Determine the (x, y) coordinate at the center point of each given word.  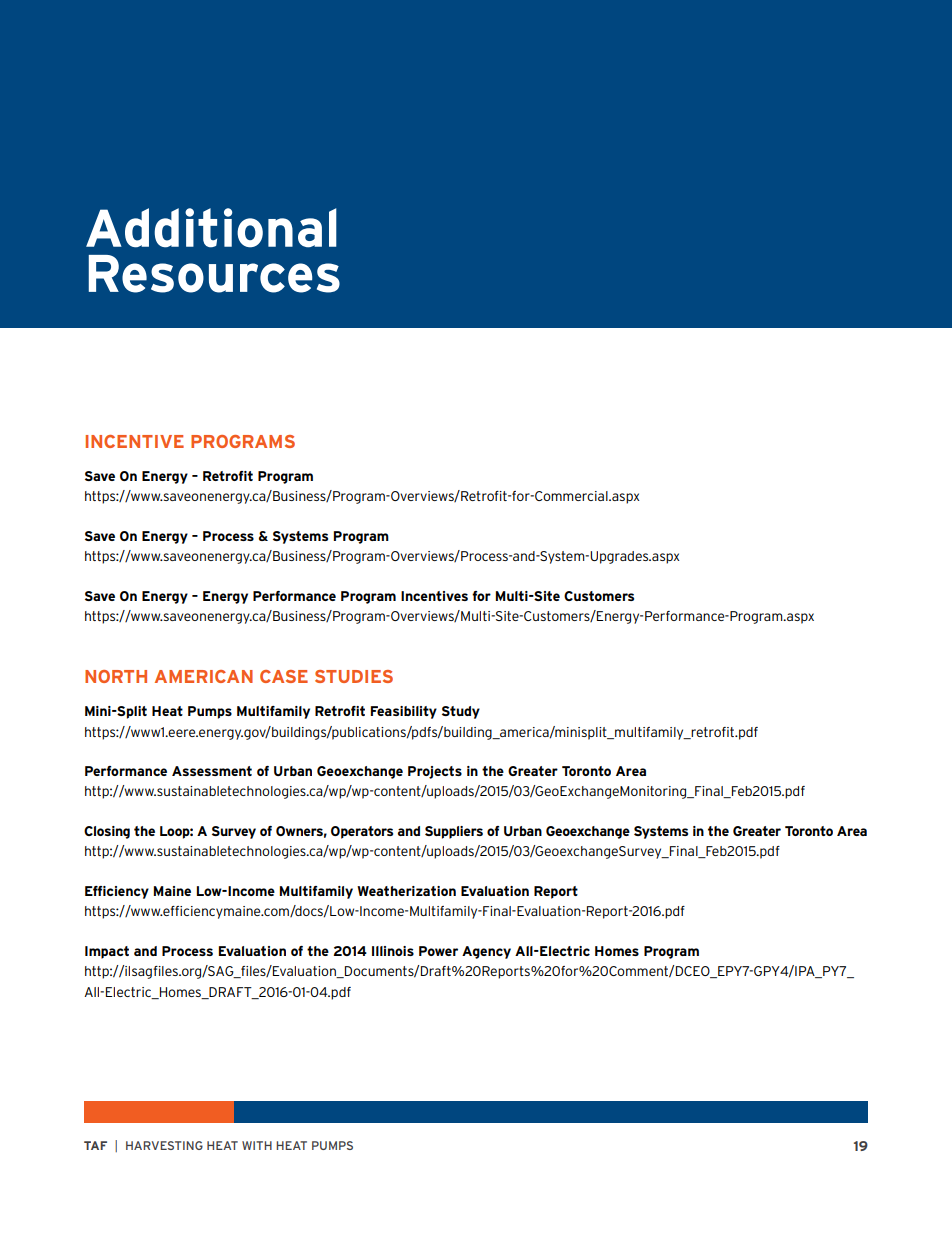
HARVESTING (164, 1145)
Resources (214, 274)
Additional (211, 228)
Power (438, 951)
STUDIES (354, 676)
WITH (257, 1145)
